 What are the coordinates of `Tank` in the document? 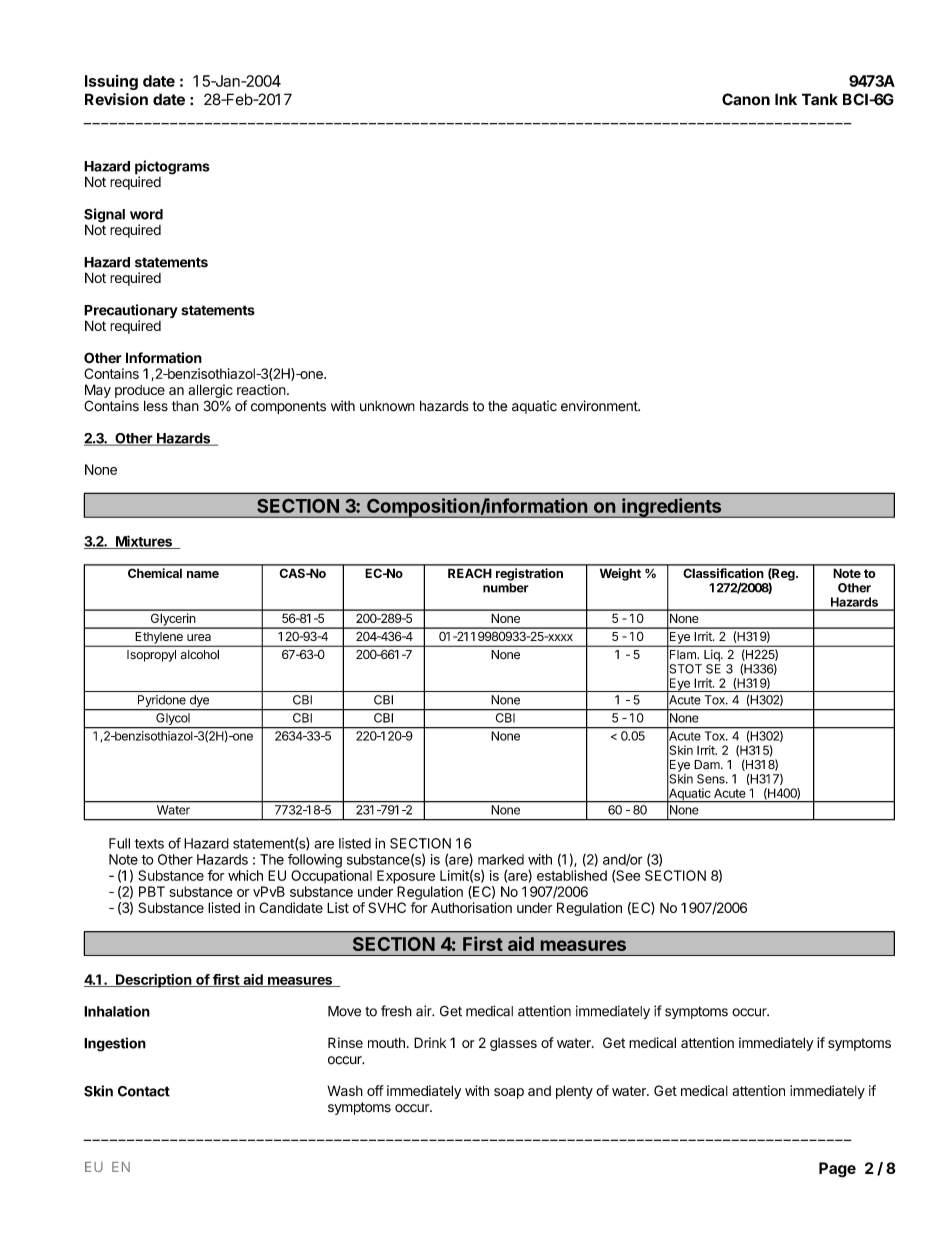 It's located at (820, 99).
